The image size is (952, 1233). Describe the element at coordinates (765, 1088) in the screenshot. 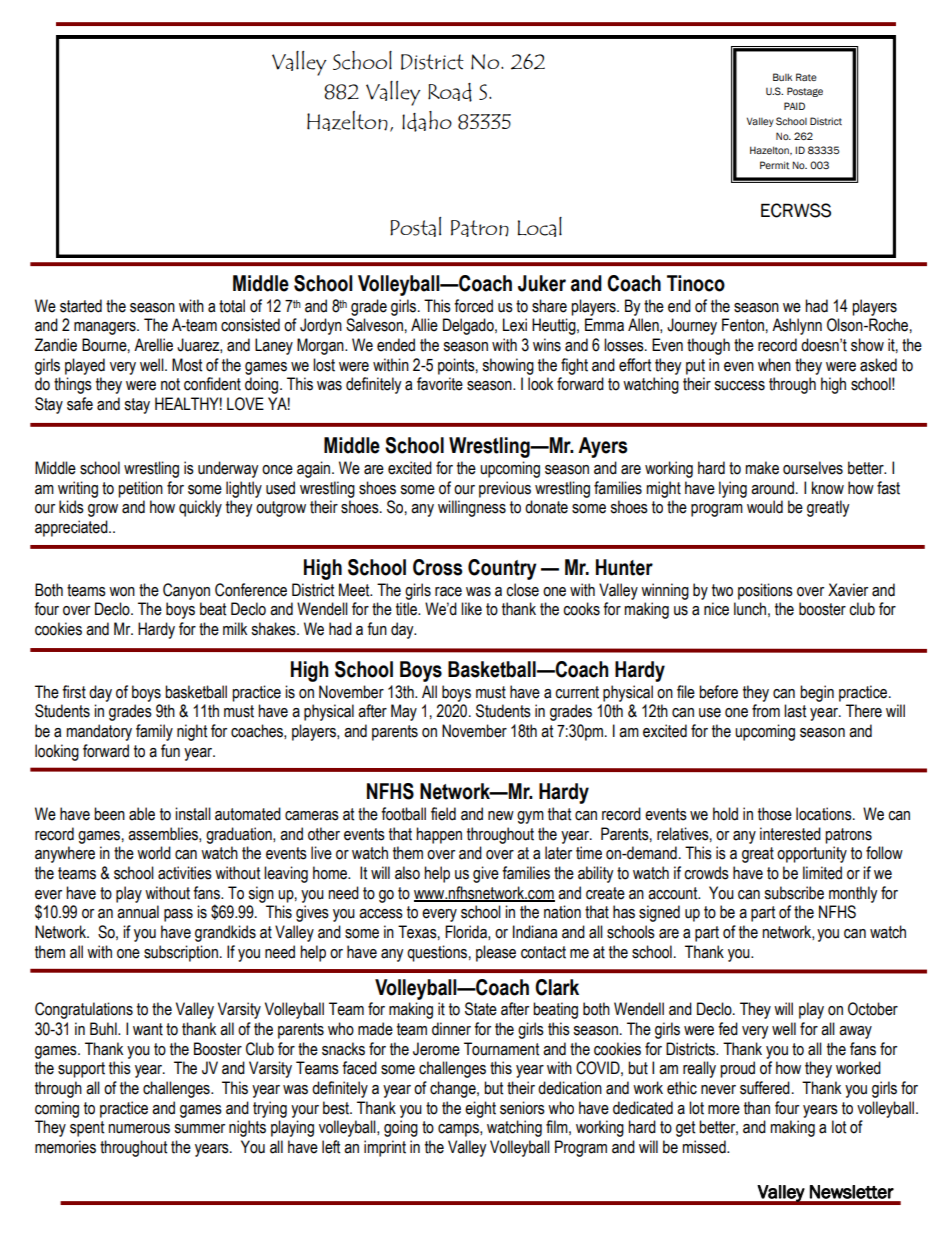

I see `suffered` at that location.
